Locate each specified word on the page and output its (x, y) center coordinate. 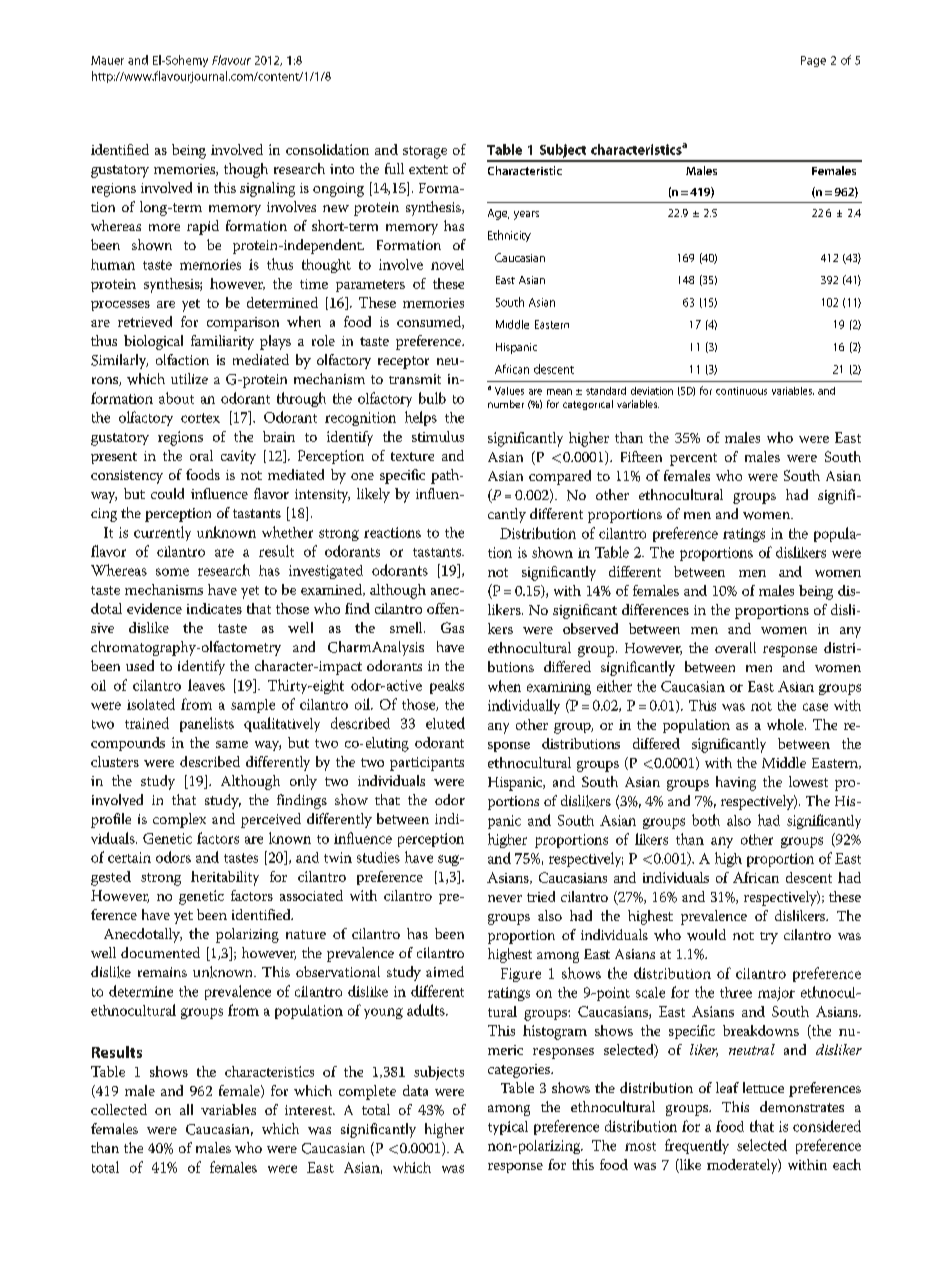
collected (119, 1109)
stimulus (438, 436)
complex (179, 820)
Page (813, 61)
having (736, 783)
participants (427, 764)
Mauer (107, 60)
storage (425, 152)
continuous (741, 391)
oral (201, 455)
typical (508, 1128)
